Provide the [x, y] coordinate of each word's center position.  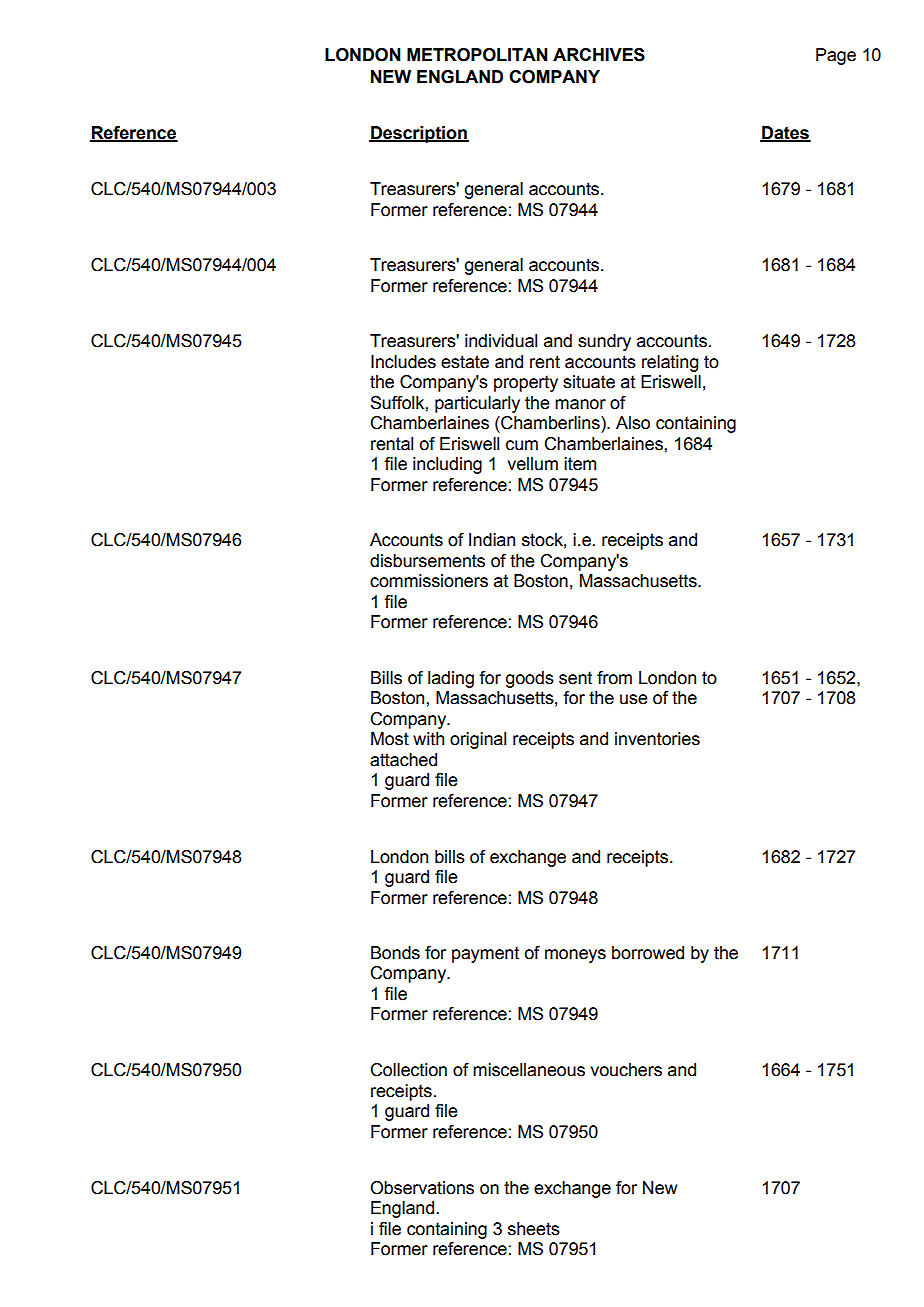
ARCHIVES [599, 55]
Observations [422, 1188]
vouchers [626, 1070]
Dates [785, 134]
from [614, 678]
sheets [534, 1229]
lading [451, 679]
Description [419, 134]
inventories [657, 739]
